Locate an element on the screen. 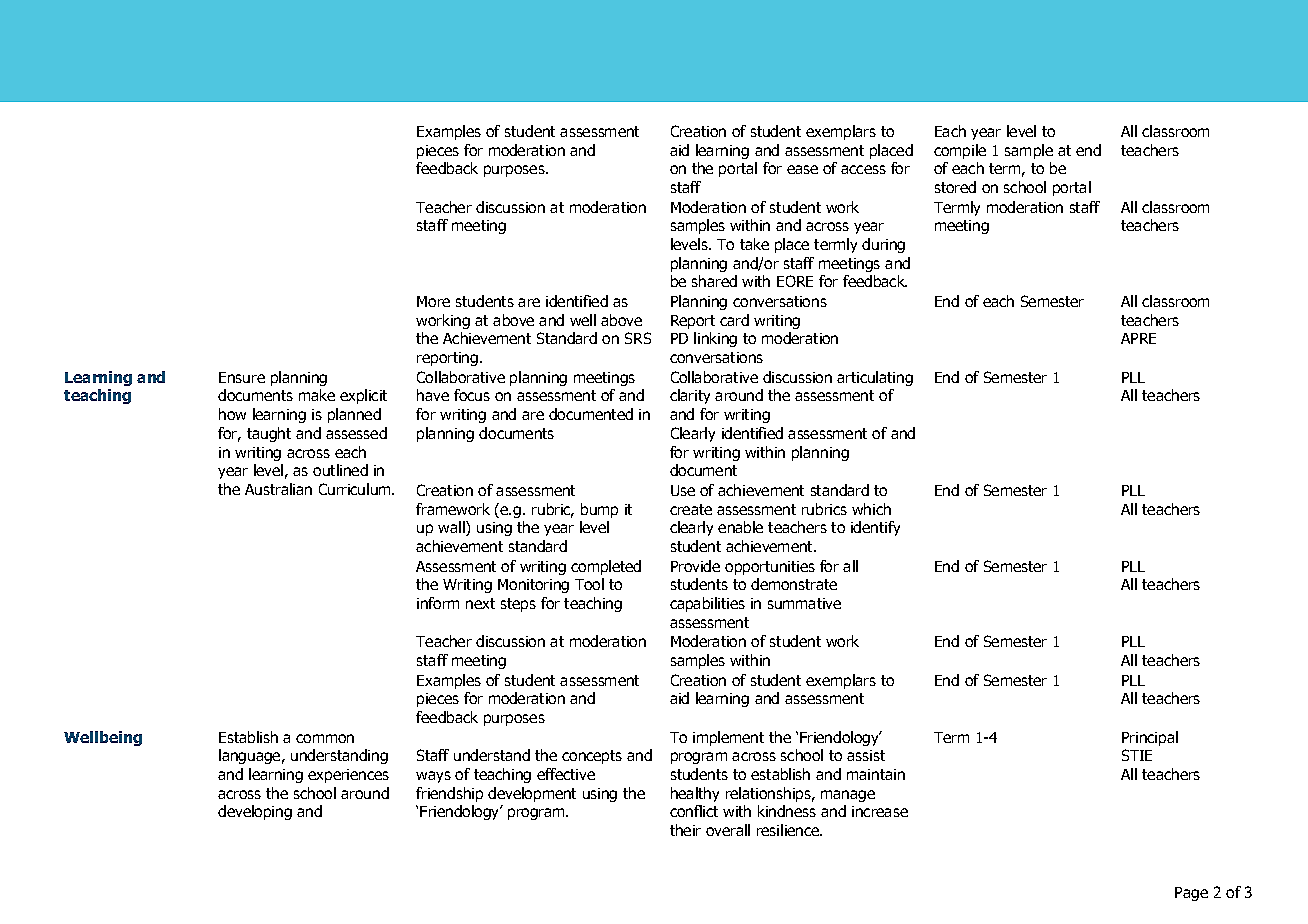 The width and height of the screenshot is (1308, 924). inform is located at coordinates (438, 603).
